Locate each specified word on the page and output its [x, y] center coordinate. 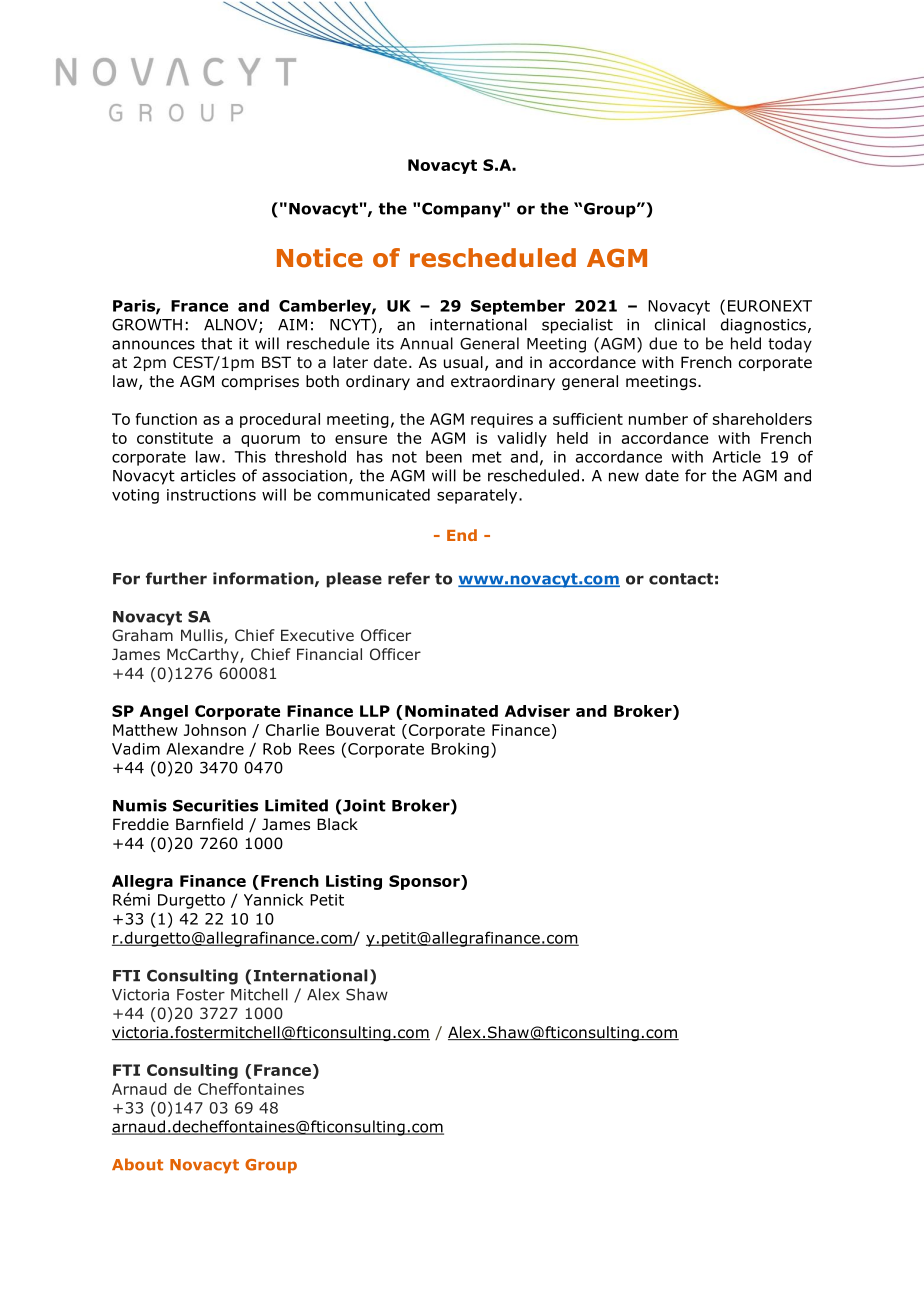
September [518, 307]
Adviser [537, 711]
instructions [211, 495]
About [137, 1164]
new [624, 477]
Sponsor [425, 882]
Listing [354, 882]
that [216, 343]
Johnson [215, 730]
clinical [680, 324]
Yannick [273, 899]
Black [337, 824]
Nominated [451, 711]
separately [478, 496]
